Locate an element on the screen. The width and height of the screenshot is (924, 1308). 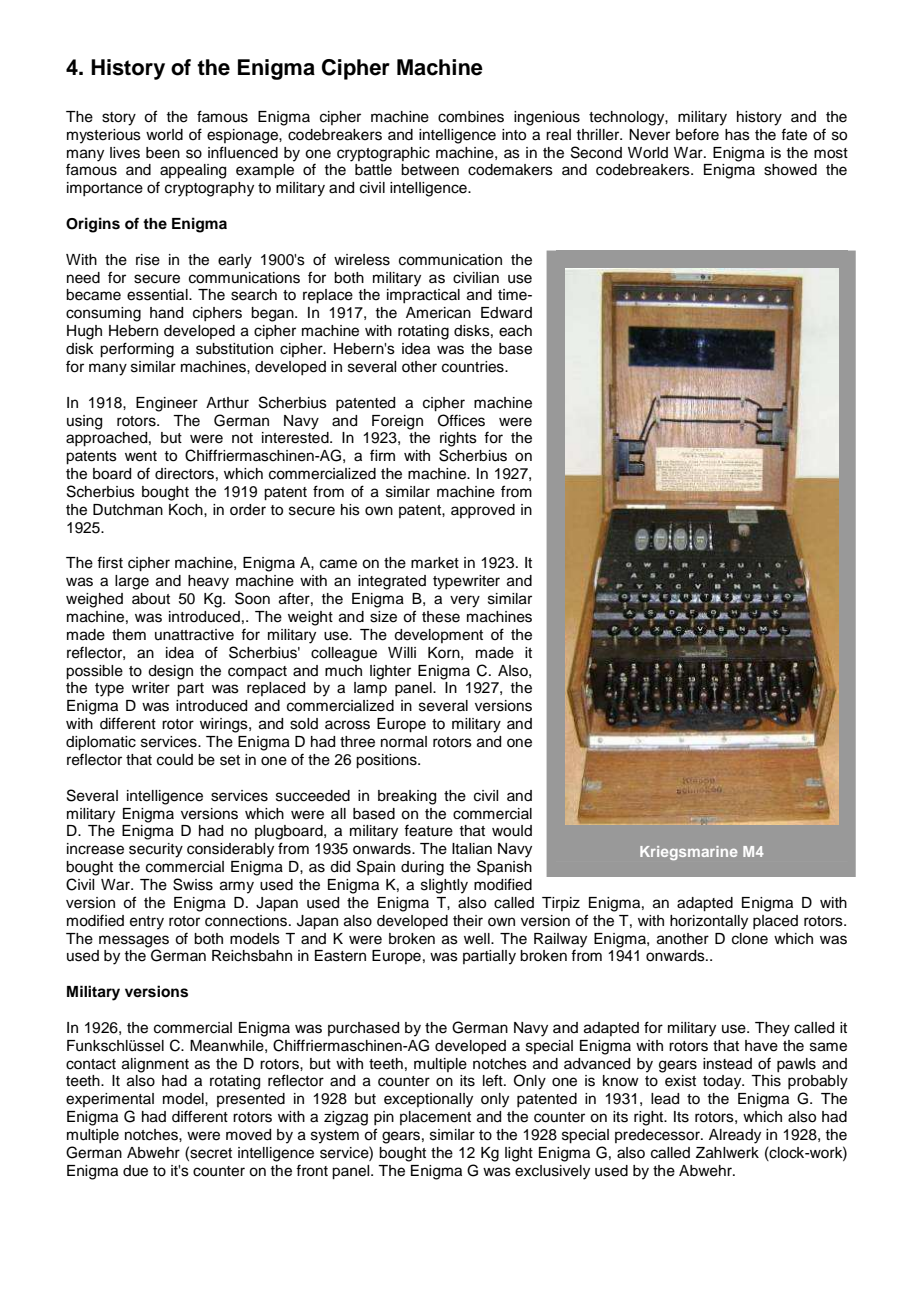
before is located at coordinates (697, 134).
